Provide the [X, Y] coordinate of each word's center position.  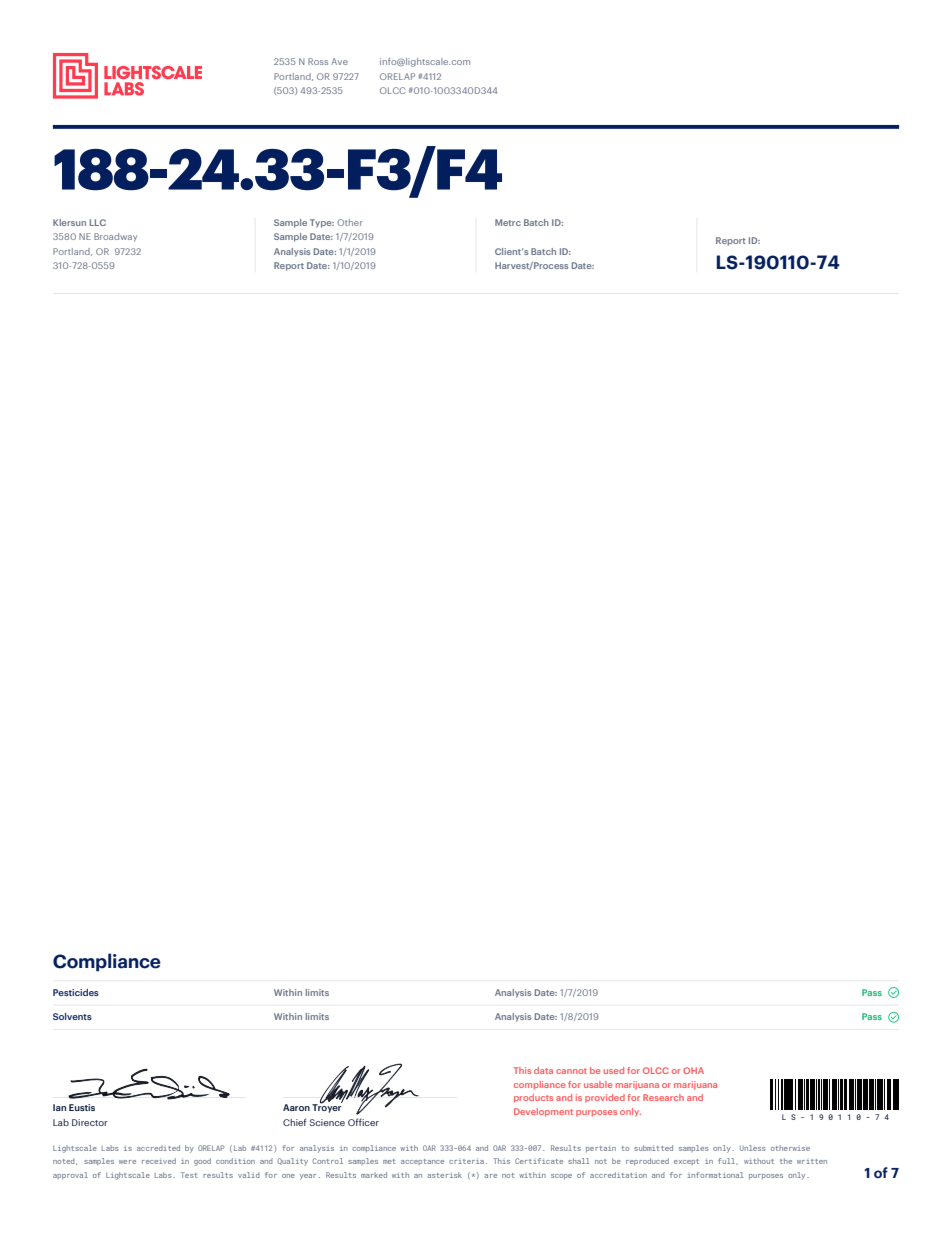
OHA [693, 1070]
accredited [158, 1148]
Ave [339, 61]
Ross [318, 61]
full [728, 1161]
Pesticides [76, 992]
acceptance [422, 1162]
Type [322, 223]
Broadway [115, 237]
